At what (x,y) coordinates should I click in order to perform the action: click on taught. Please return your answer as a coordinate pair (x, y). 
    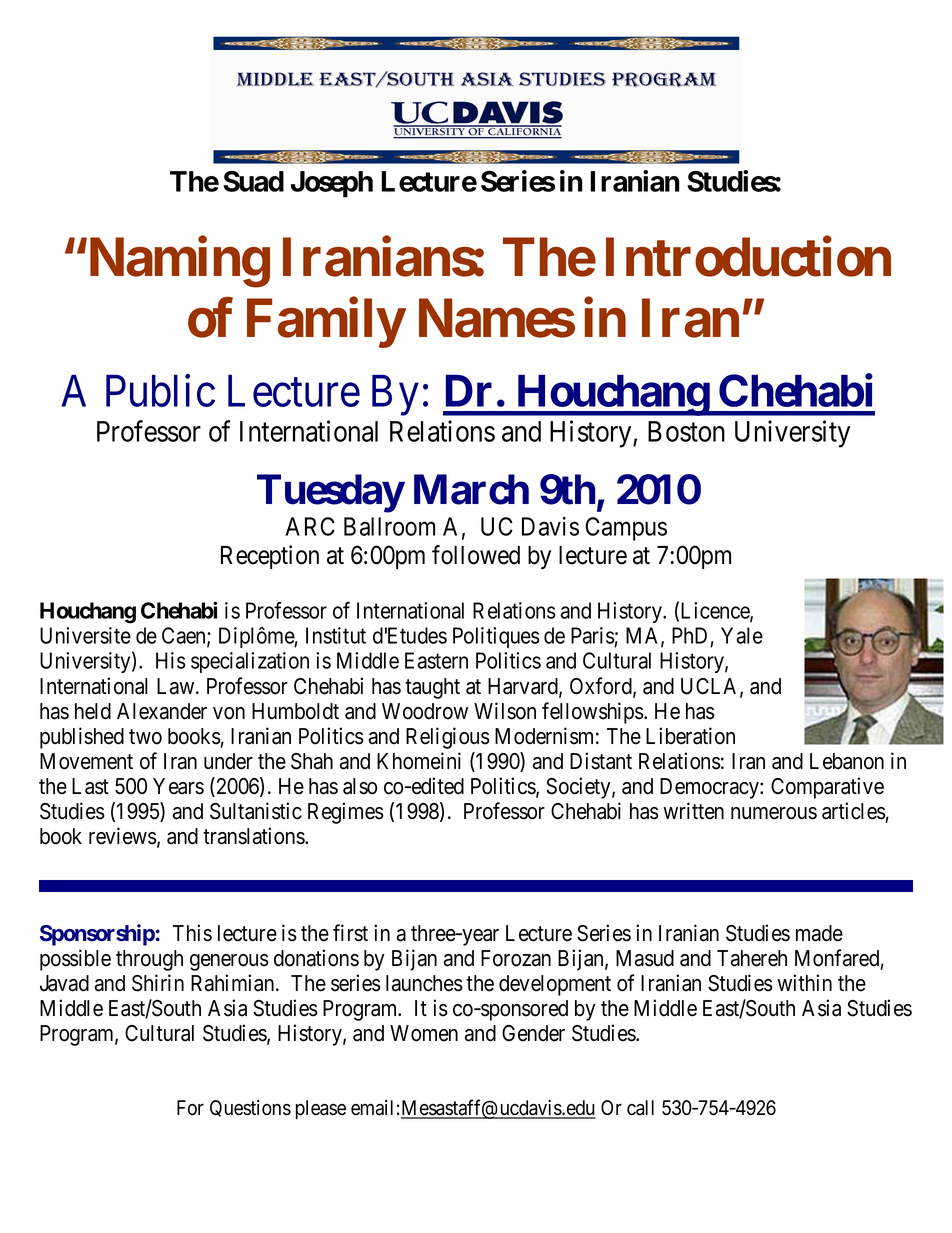
    Looking at the image, I should click on (432, 688).
